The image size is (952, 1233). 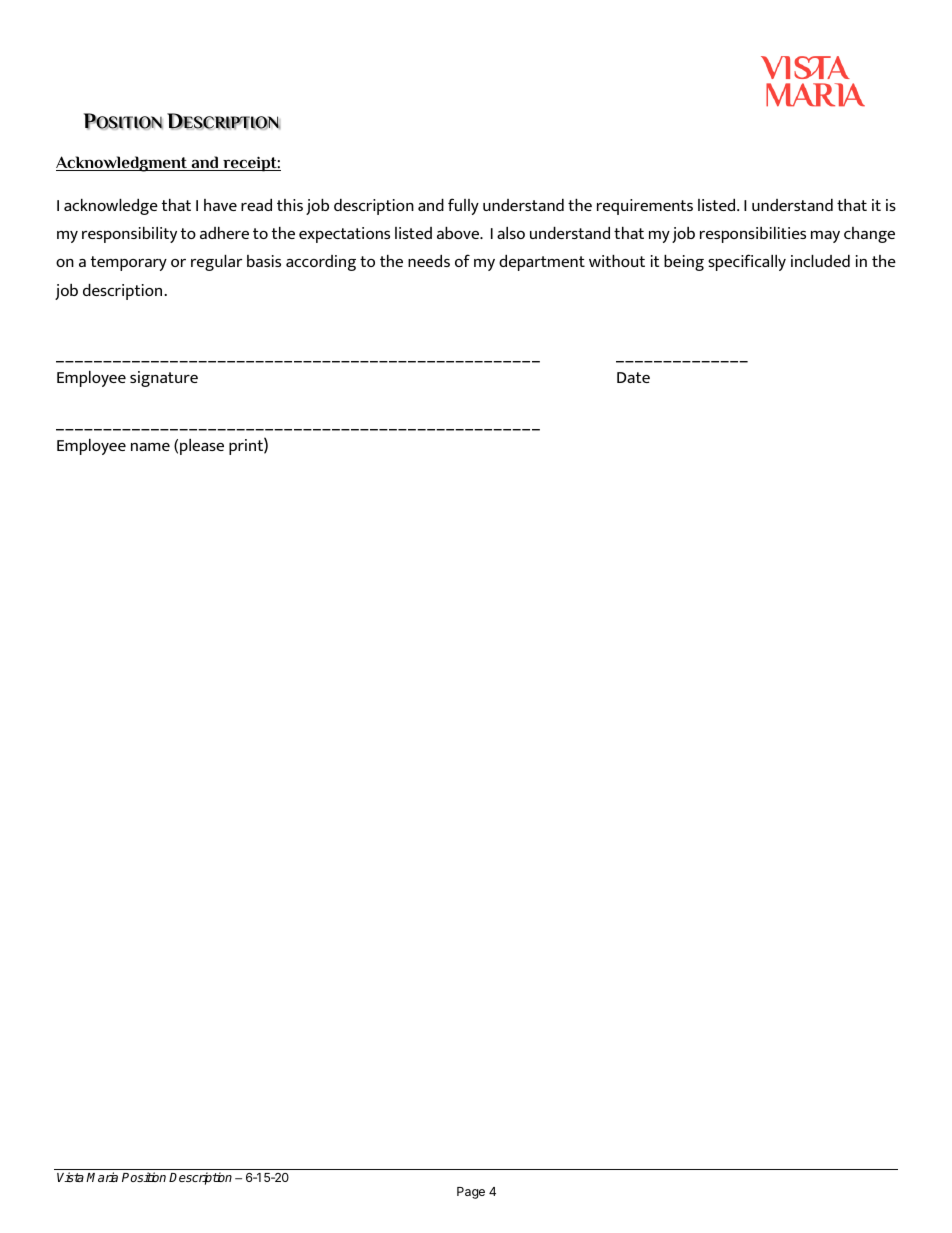 What do you see at coordinates (220, 205) in the screenshot?
I see `have` at bounding box center [220, 205].
